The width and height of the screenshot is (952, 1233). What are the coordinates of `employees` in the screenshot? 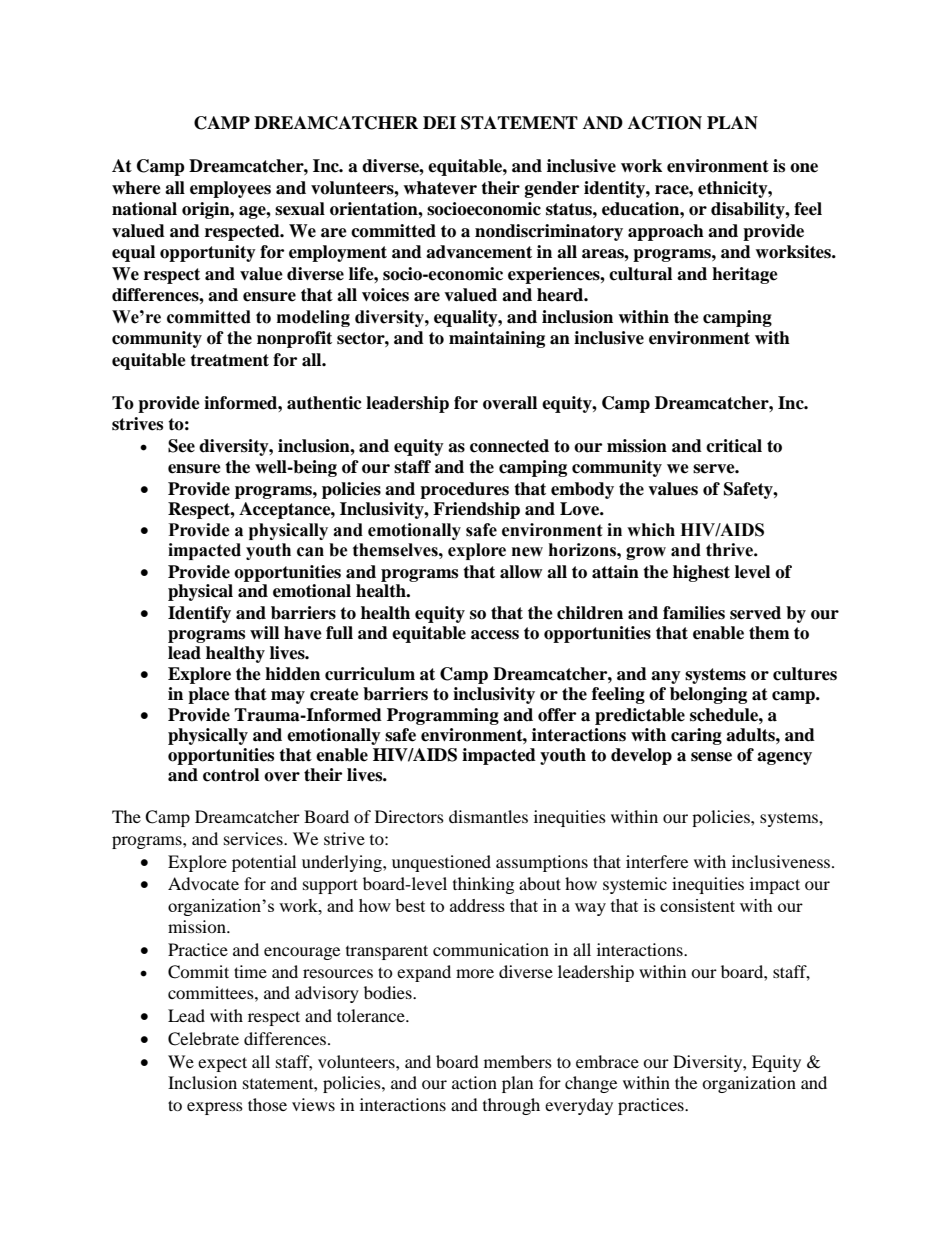 It's located at (230, 189).
